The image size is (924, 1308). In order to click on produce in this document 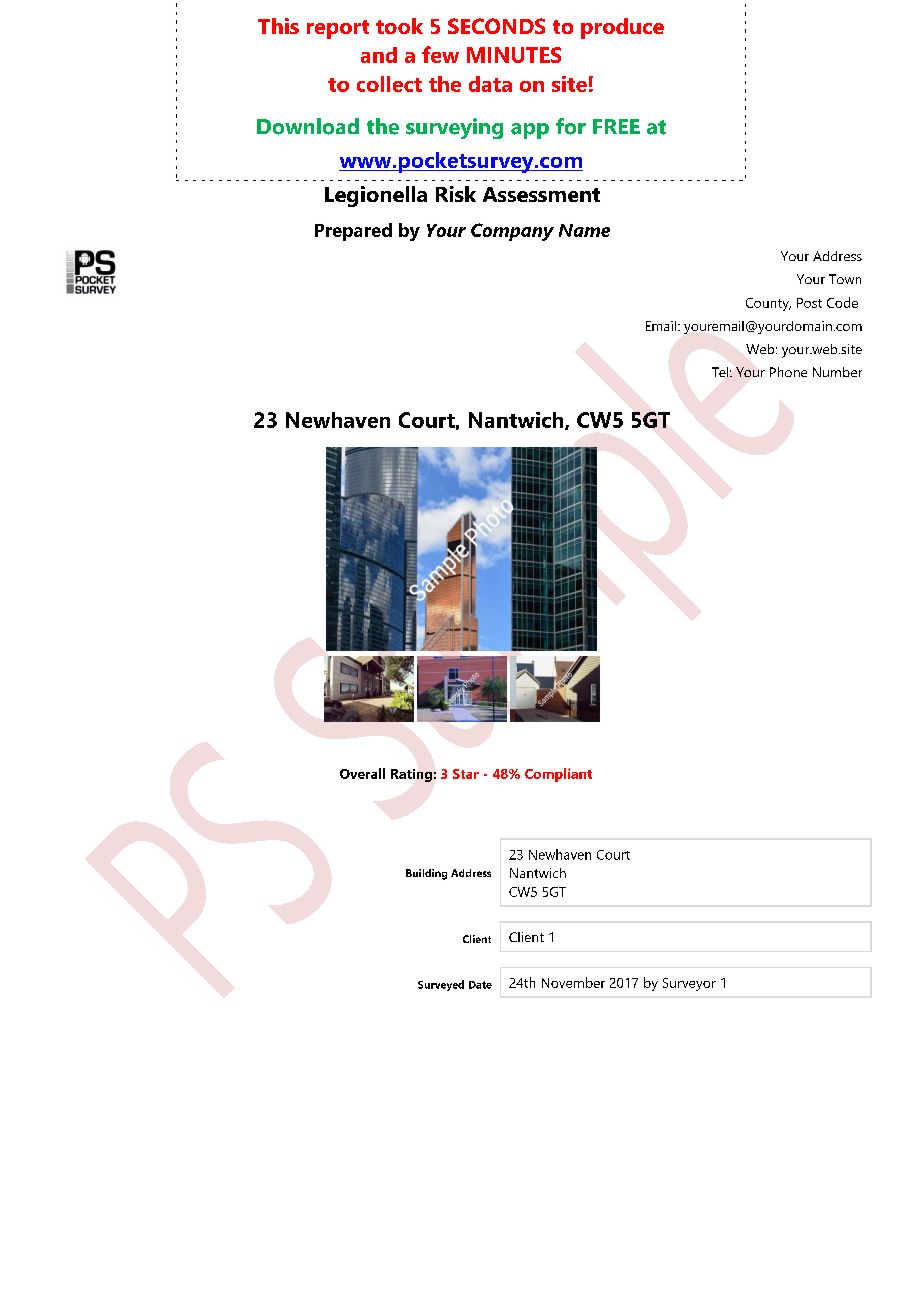, I will do `click(622, 28)`.
